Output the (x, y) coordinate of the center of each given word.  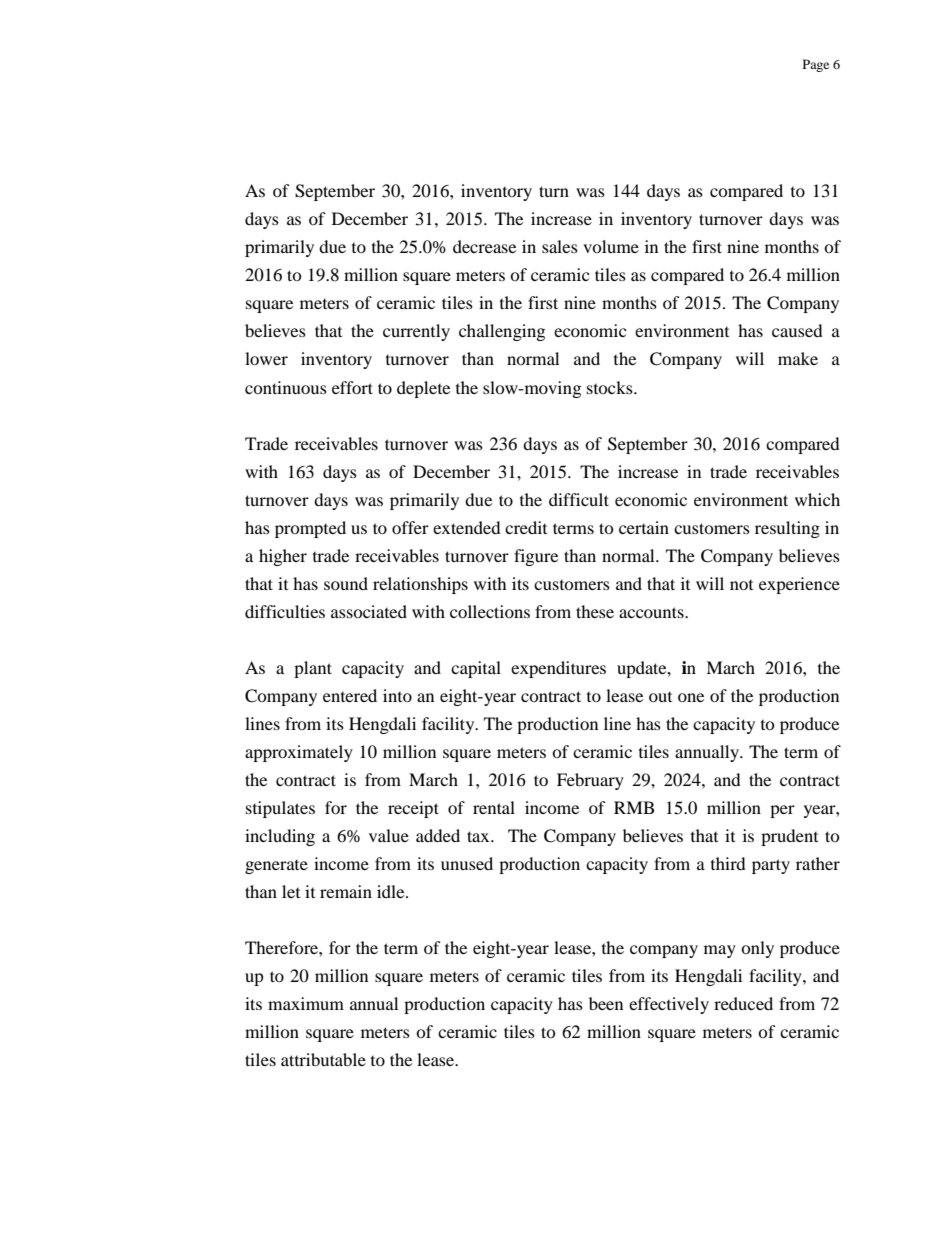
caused (797, 330)
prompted (310, 529)
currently (416, 332)
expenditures (558, 669)
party (771, 866)
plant (313, 669)
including (280, 837)
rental (494, 807)
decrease (484, 246)
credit (526, 527)
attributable (323, 1059)
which (817, 499)
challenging (502, 332)
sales (560, 246)
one (691, 697)
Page (816, 65)
